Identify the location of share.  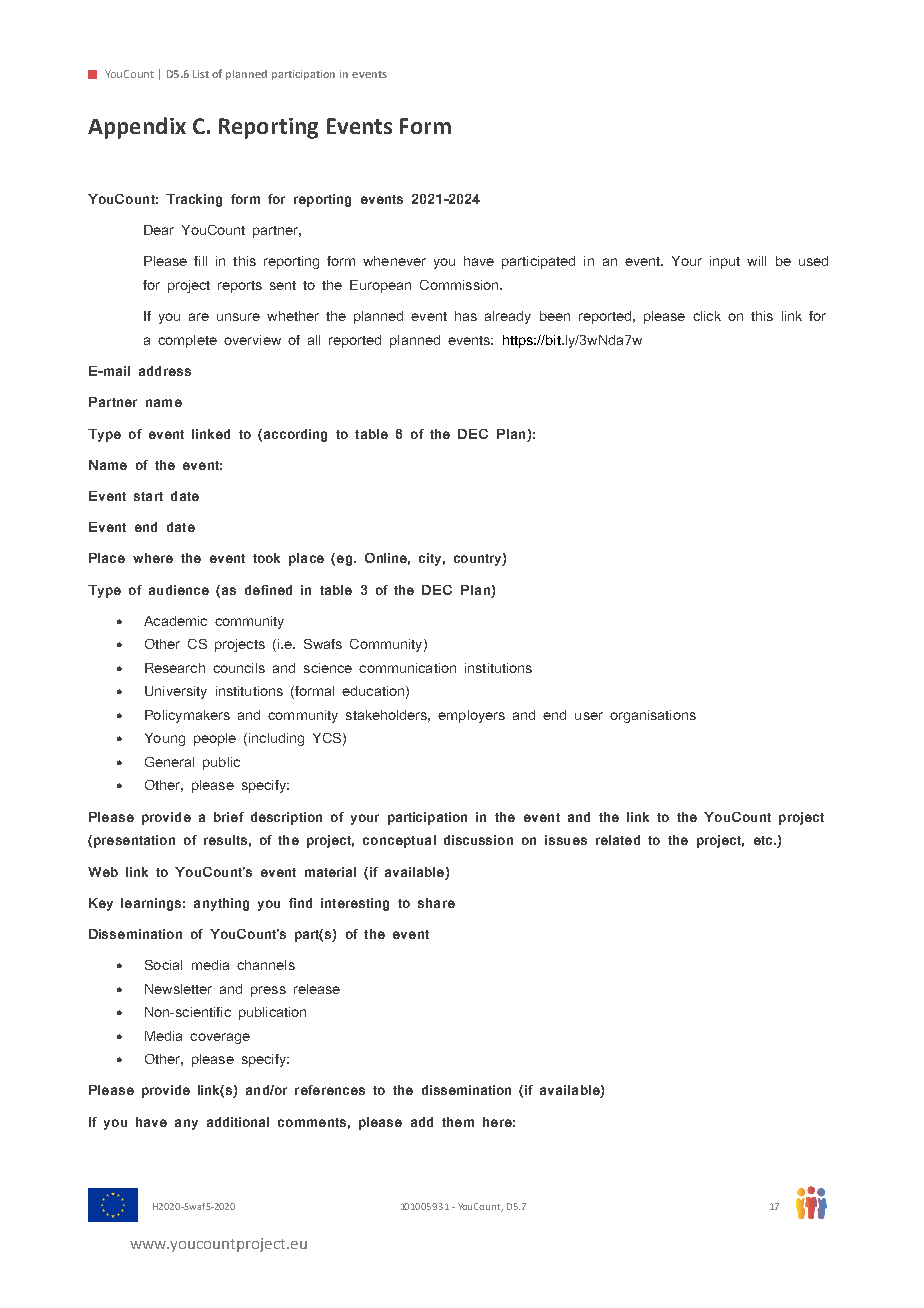
(436, 903).
